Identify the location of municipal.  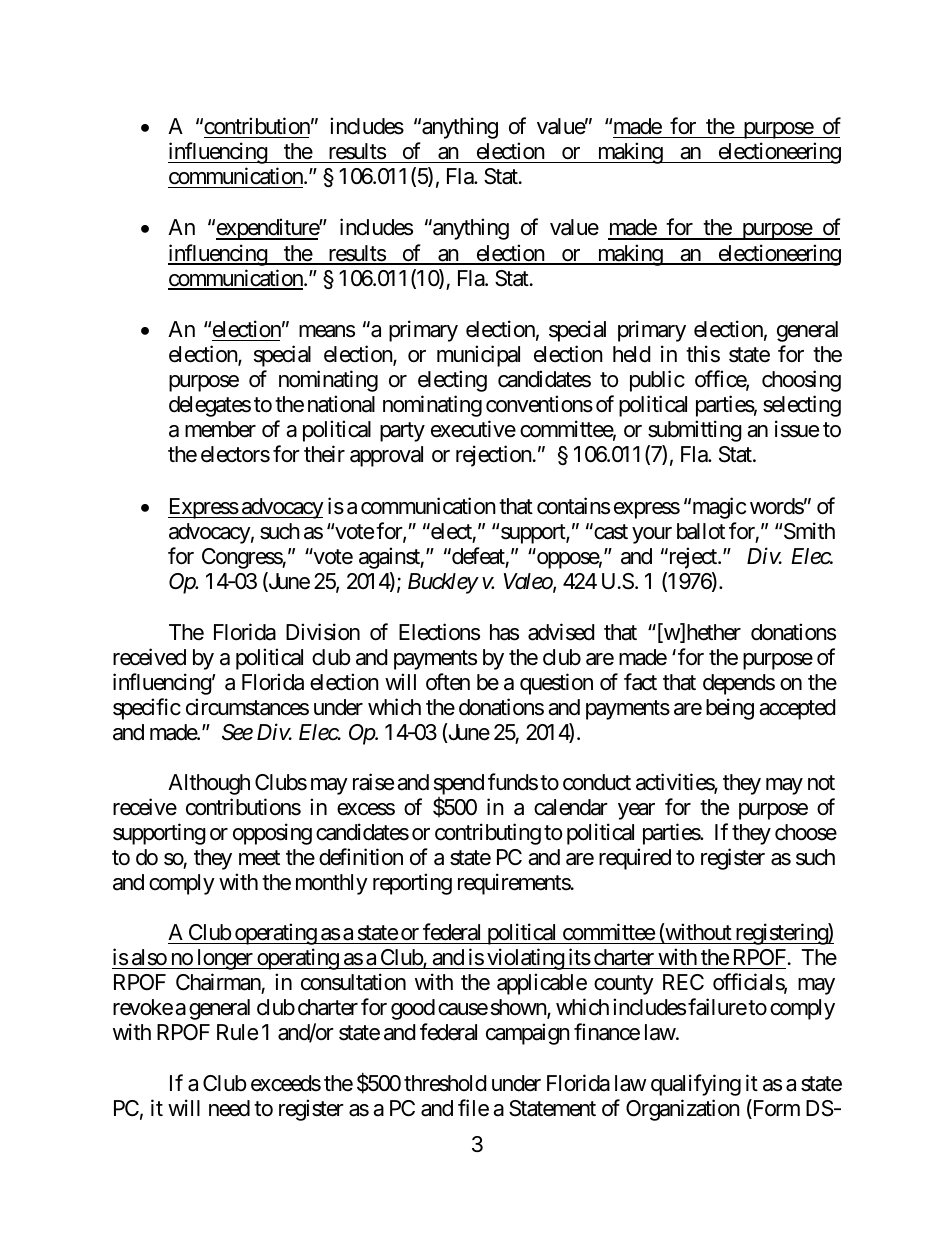
(478, 356).
